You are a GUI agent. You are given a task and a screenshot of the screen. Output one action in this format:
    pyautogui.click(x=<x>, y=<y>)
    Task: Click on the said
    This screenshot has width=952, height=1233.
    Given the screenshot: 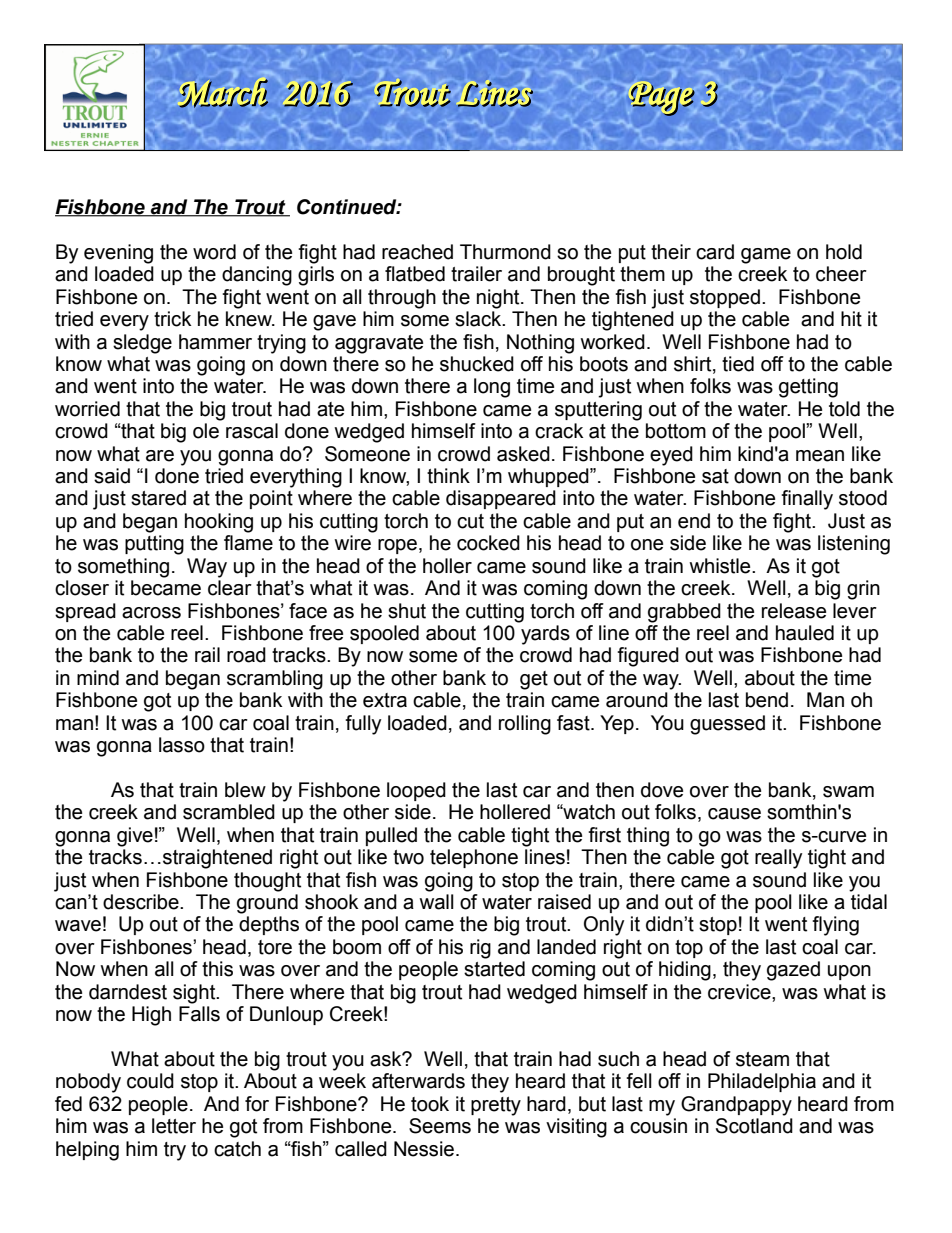 What is the action you would take?
    pyautogui.click(x=112, y=476)
